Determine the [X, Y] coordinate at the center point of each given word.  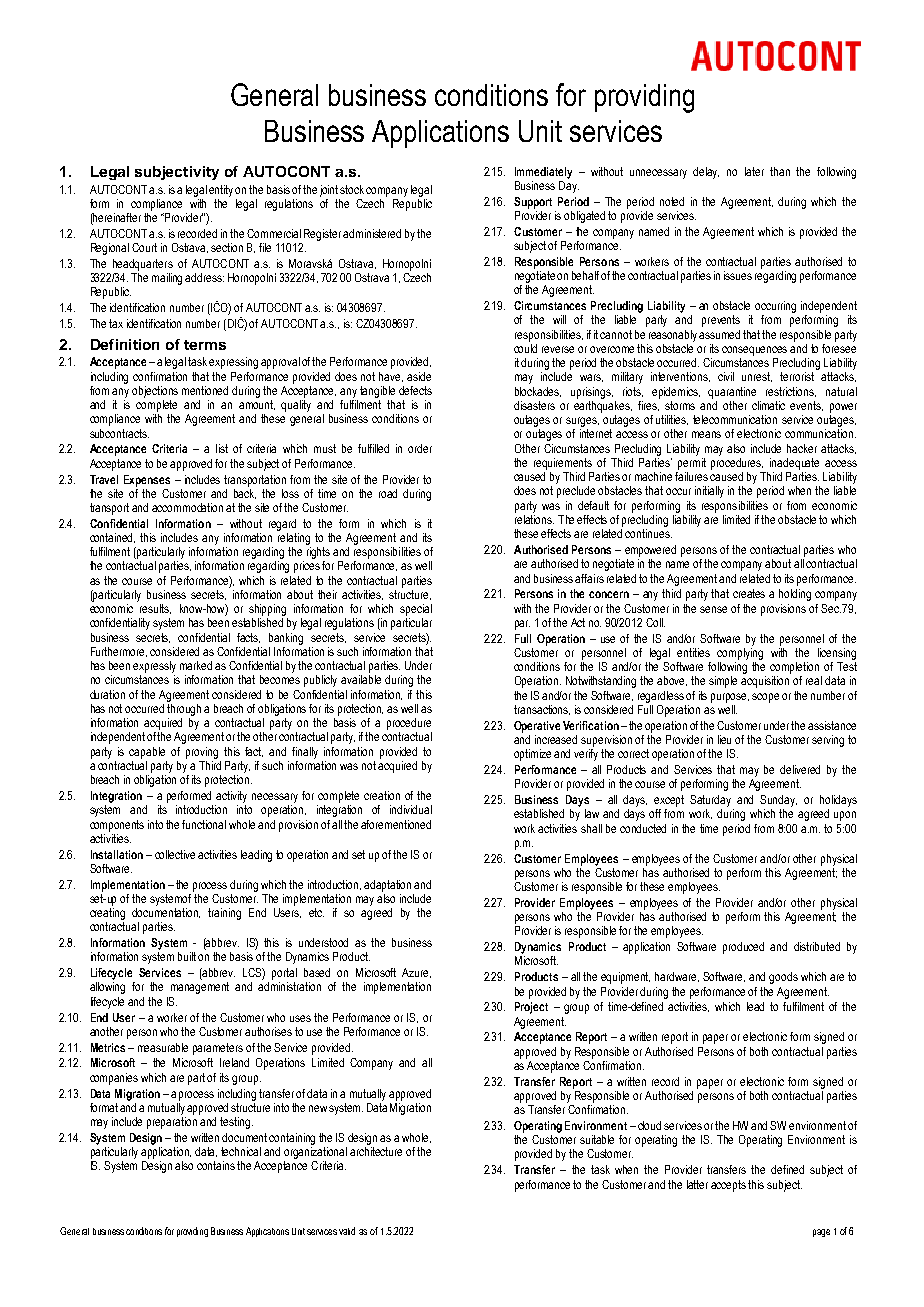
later [754, 171]
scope [765, 698]
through [184, 710]
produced [743, 948]
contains [216, 1165]
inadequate [794, 464]
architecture [376, 1151]
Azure [416, 973]
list [222, 448]
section [227, 247]
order [420, 448]
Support [533, 203]
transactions [542, 710]
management [200, 988]
